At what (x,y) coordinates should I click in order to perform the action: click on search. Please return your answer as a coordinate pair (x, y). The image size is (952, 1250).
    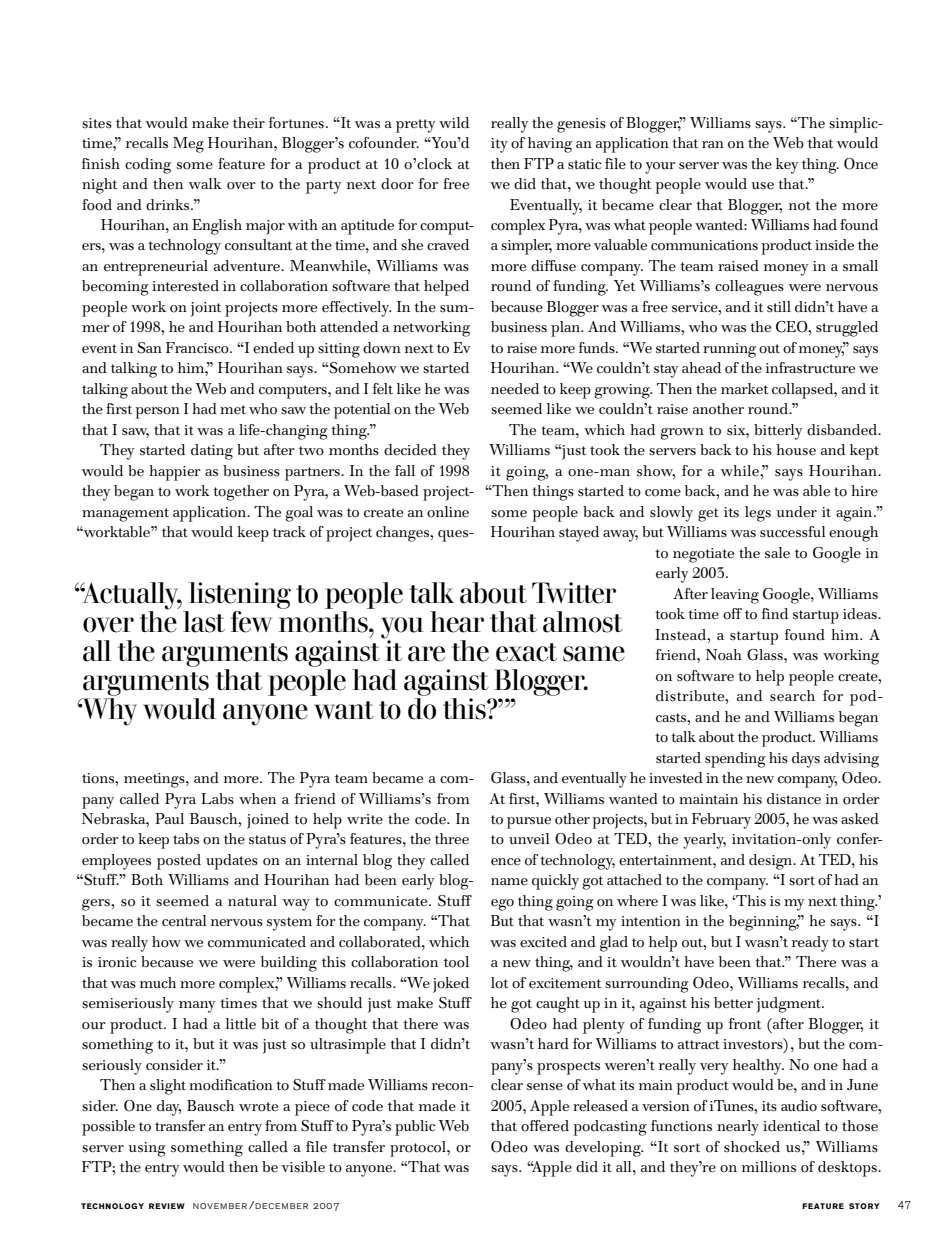
    Looking at the image, I should click on (792, 696).
